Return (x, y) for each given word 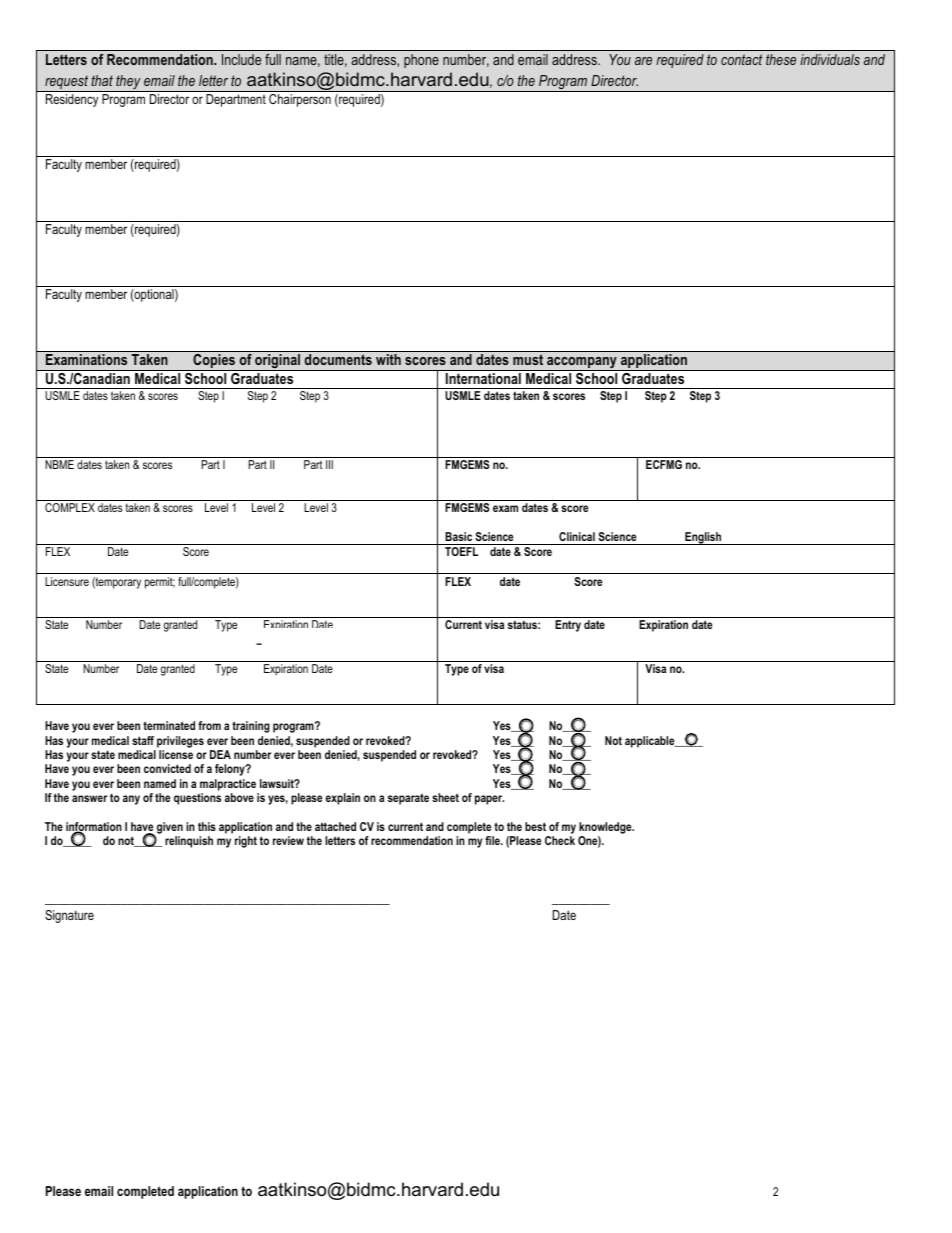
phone (421, 61)
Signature (69, 916)
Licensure (67, 581)
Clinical (577, 536)
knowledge (606, 828)
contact (741, 59)
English (703, 538)
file (493, 840)
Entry (568, 626)
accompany (582, 364)
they (128, 83)
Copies (214, 362)
